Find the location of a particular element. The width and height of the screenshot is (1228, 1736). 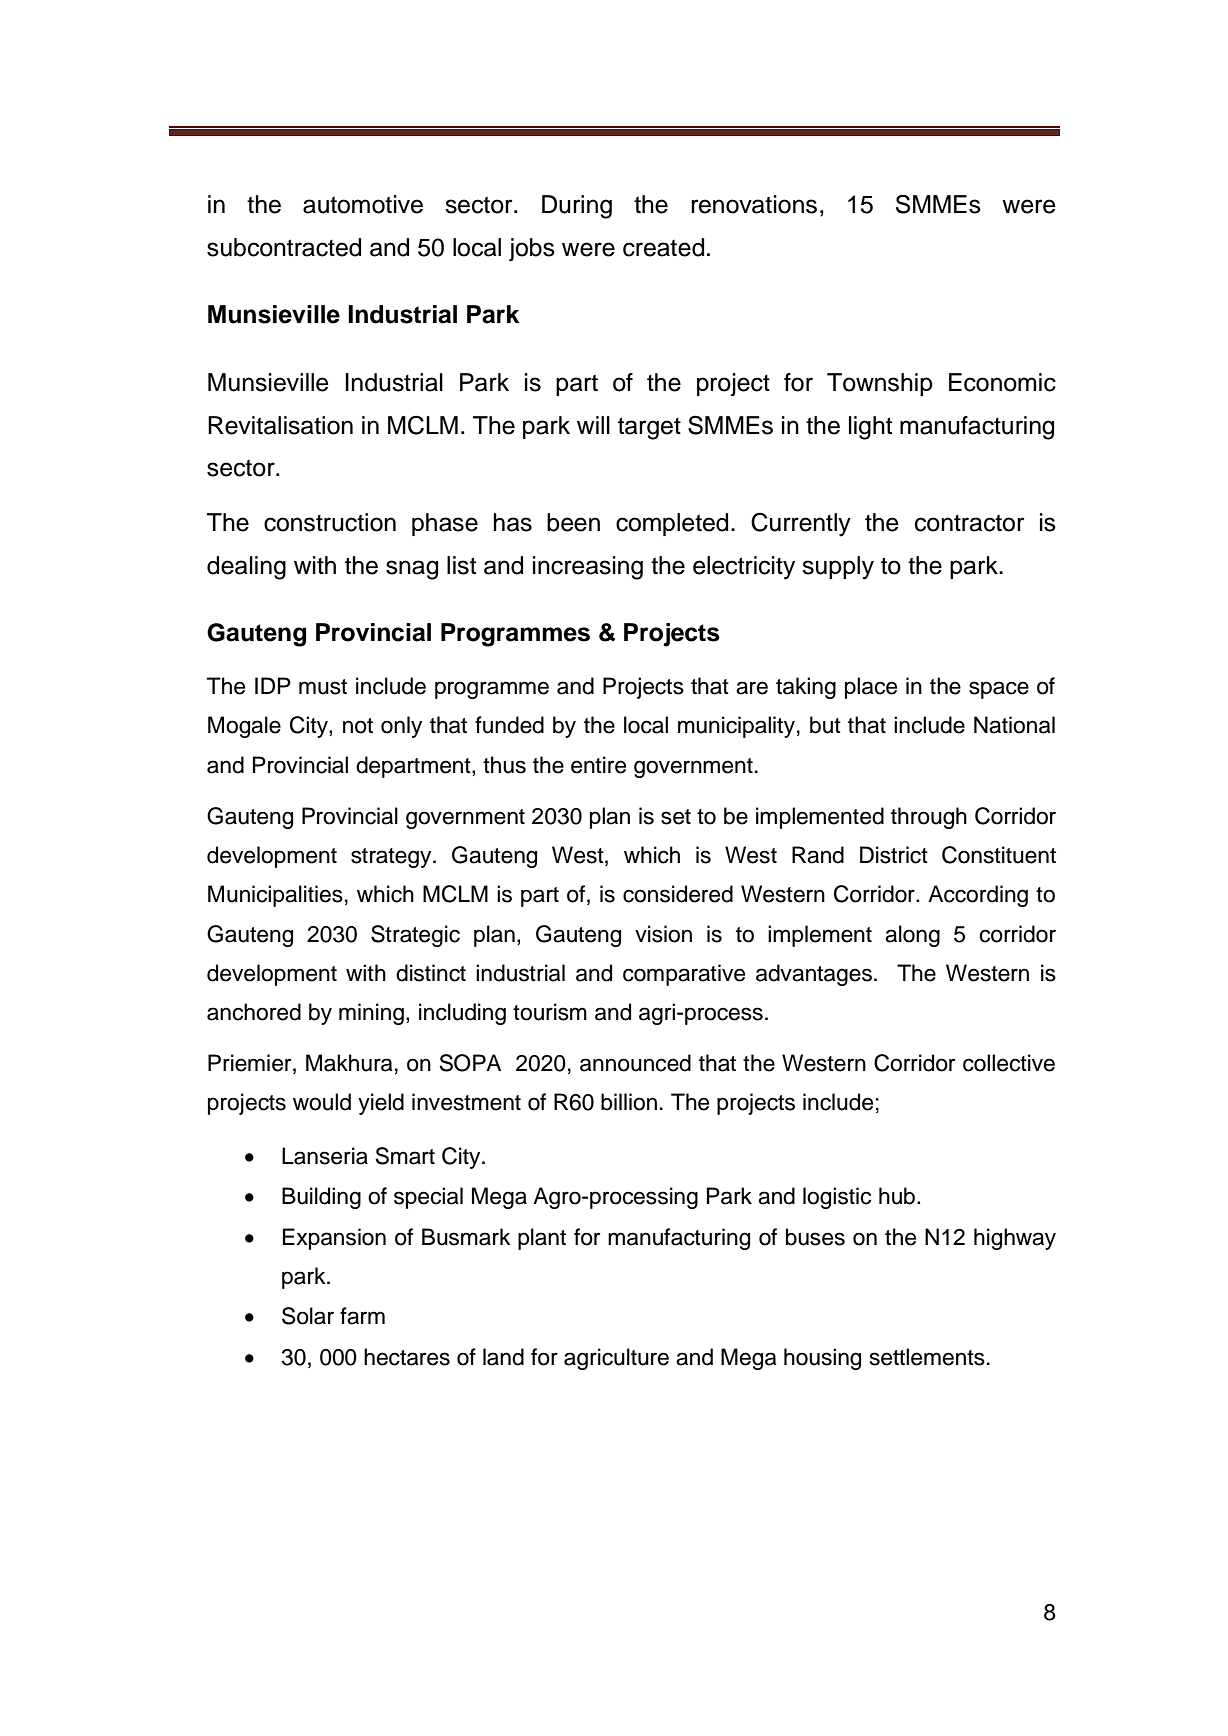

construction is located at coordinates (330, 522).
